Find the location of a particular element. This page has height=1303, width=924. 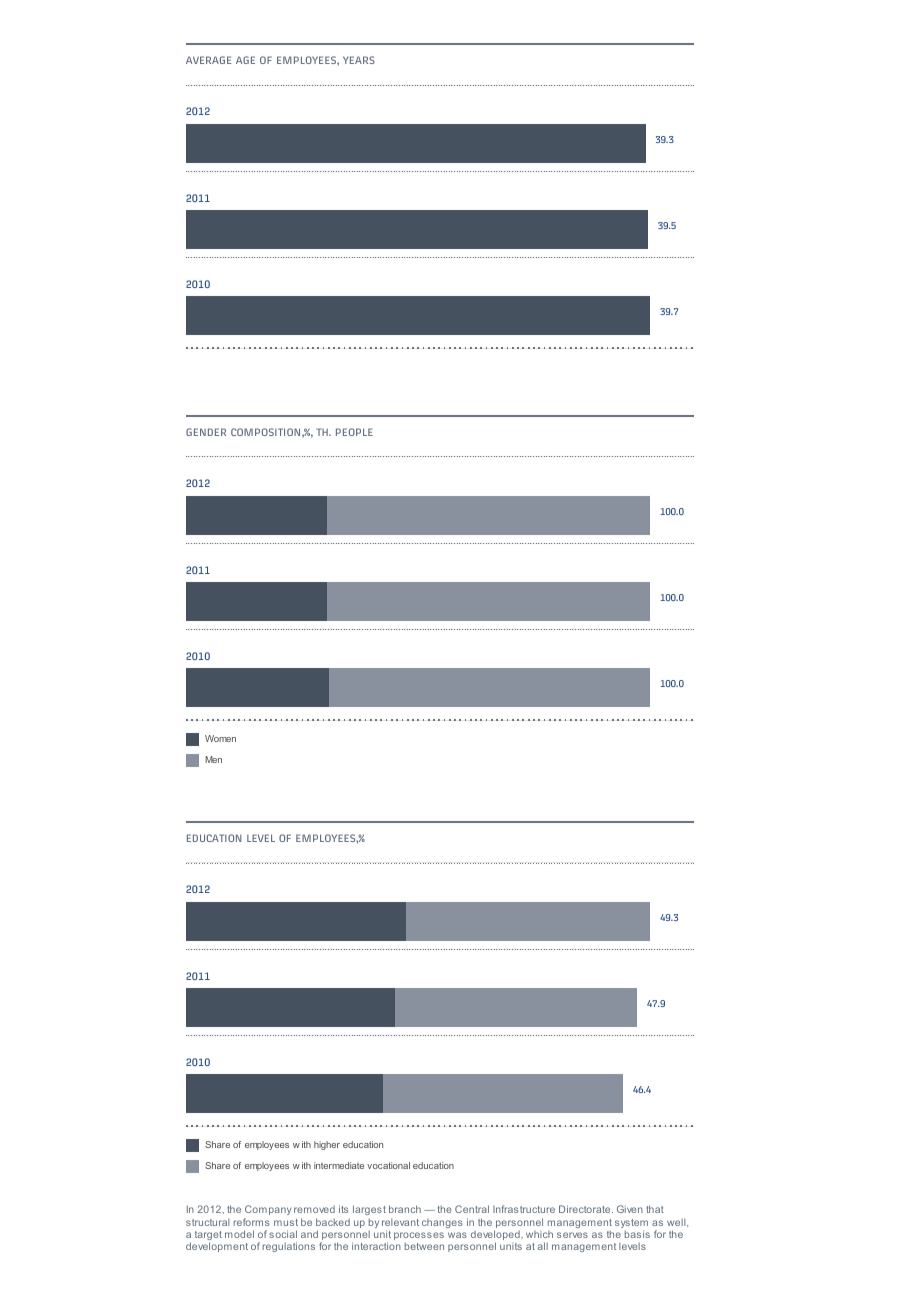

Women is located at coordinates (220, 738).
